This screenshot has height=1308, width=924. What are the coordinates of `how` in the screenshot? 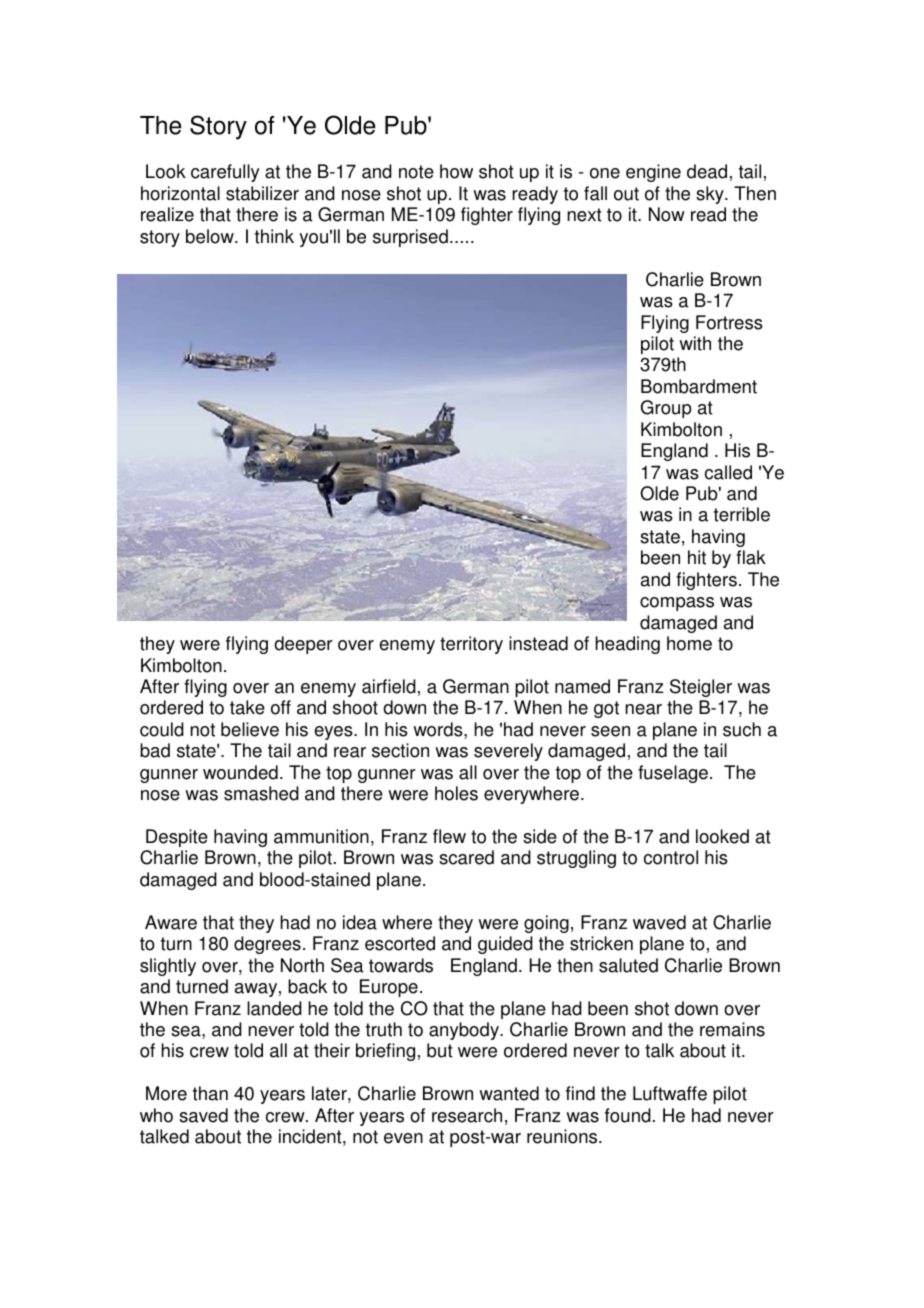 It's located at (456, 171).
